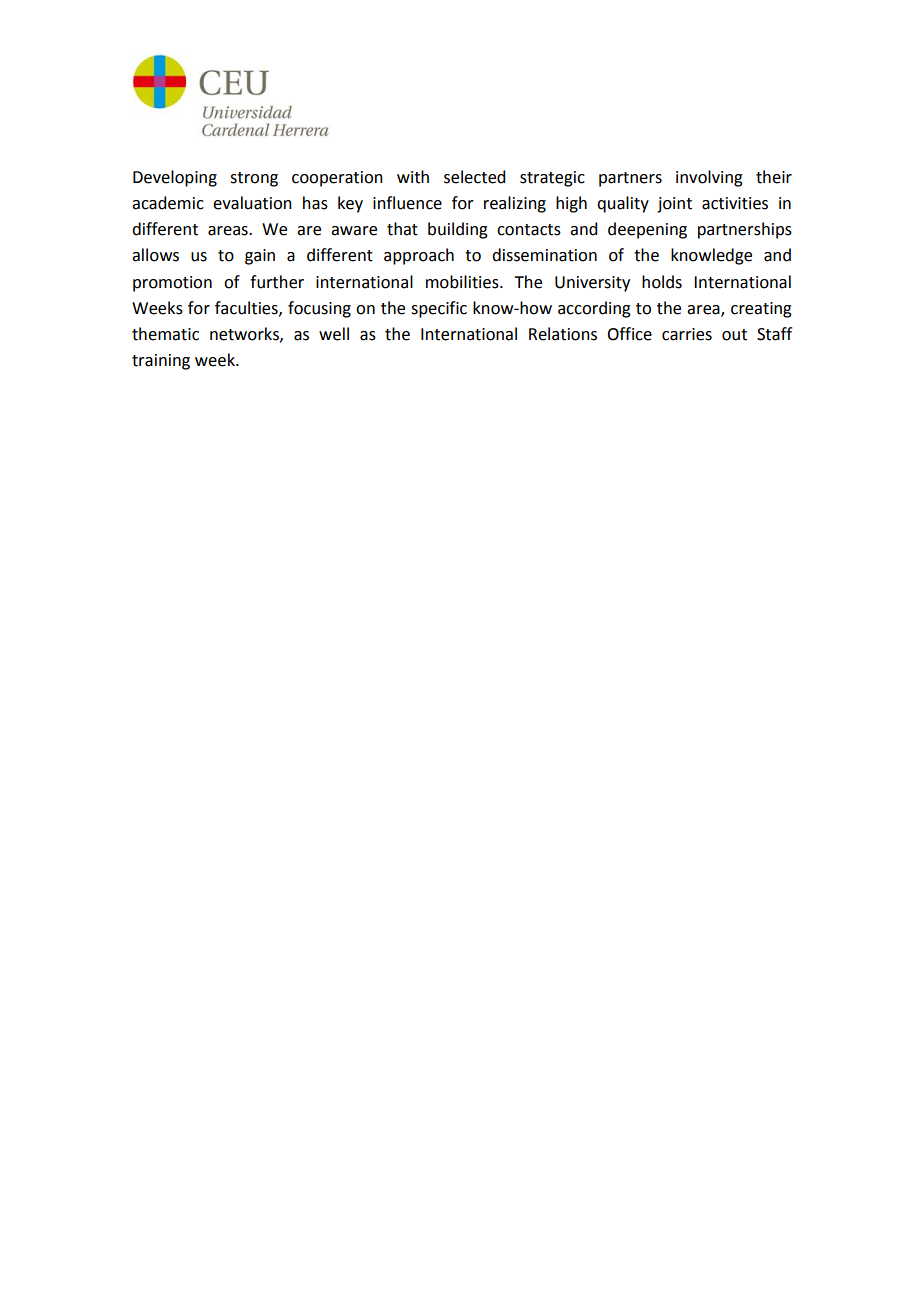  I want to click on holds, so click(662, 282).
